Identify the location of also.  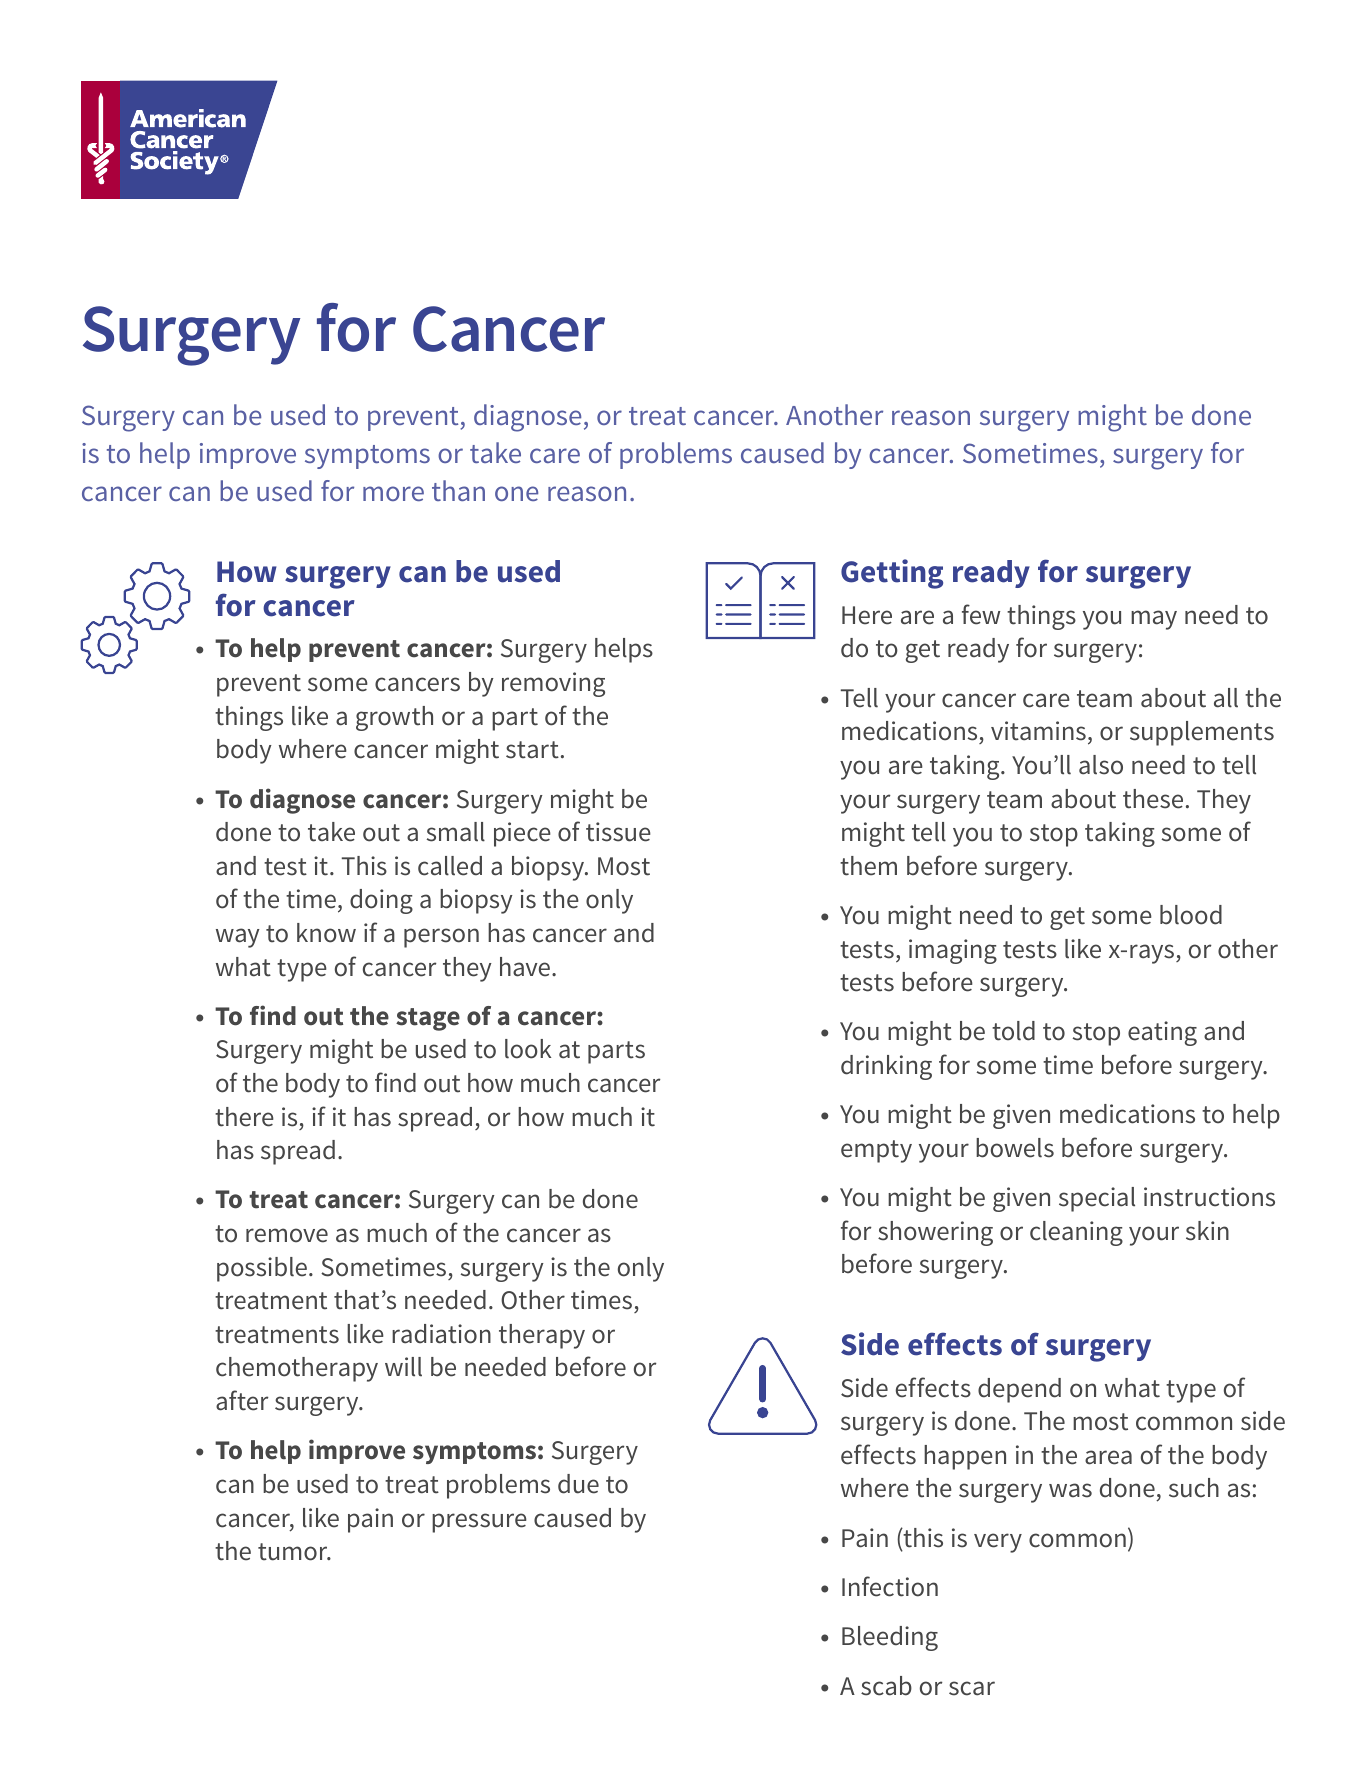
(1101, 765).
